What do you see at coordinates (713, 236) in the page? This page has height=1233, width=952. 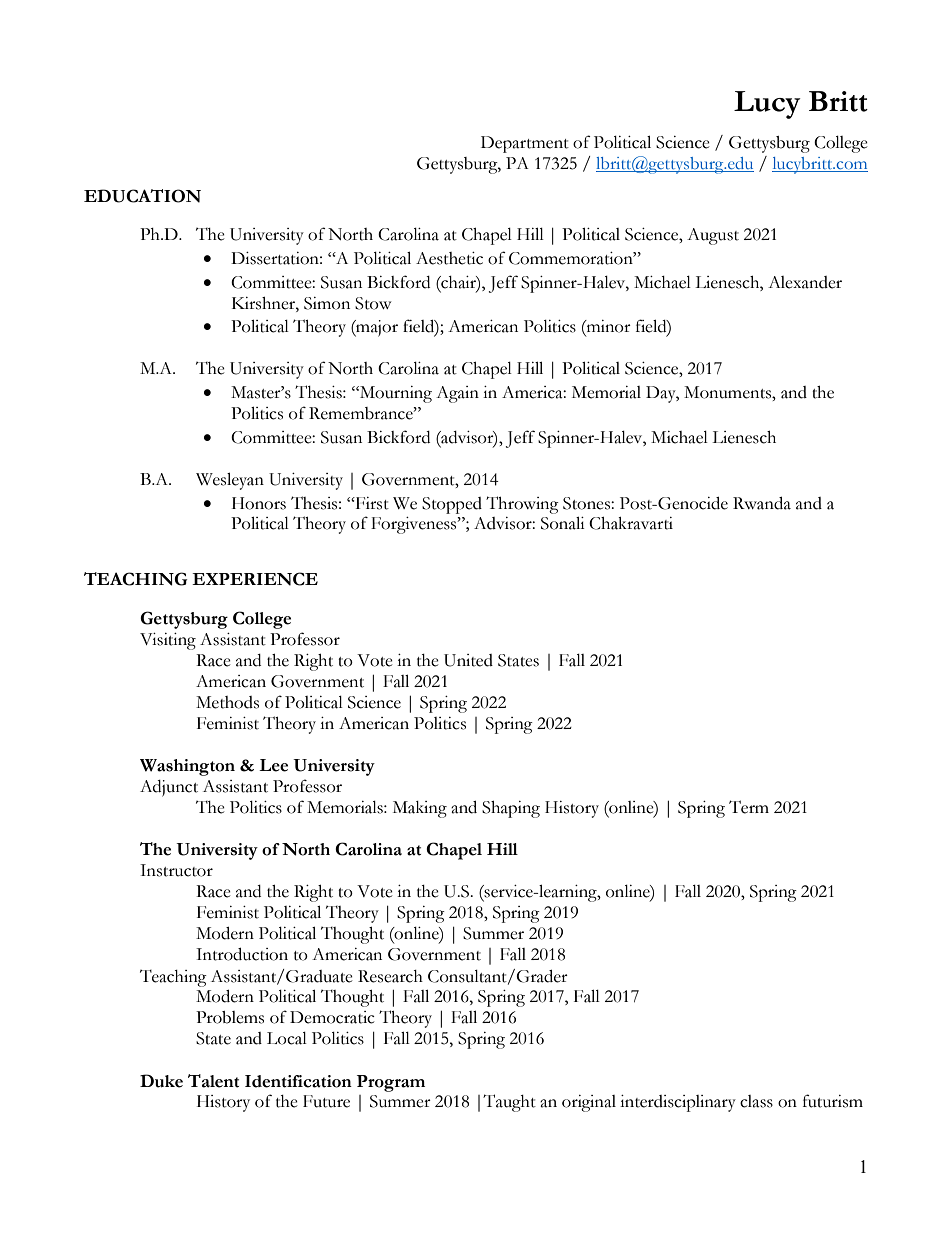 I see `August` at bounding box center [713, 236].
